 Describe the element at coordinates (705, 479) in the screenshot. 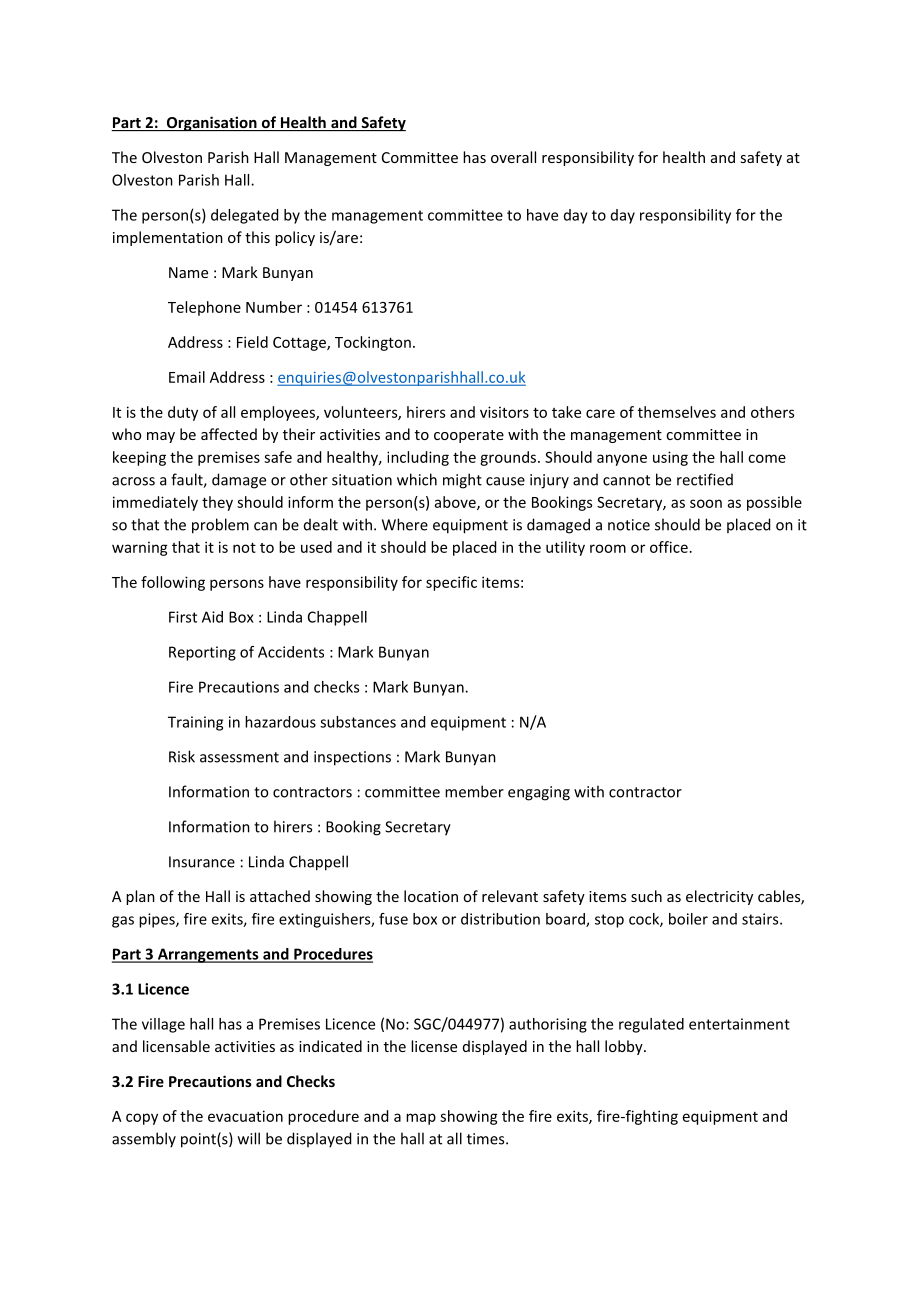

I see `rectified` at that location.
